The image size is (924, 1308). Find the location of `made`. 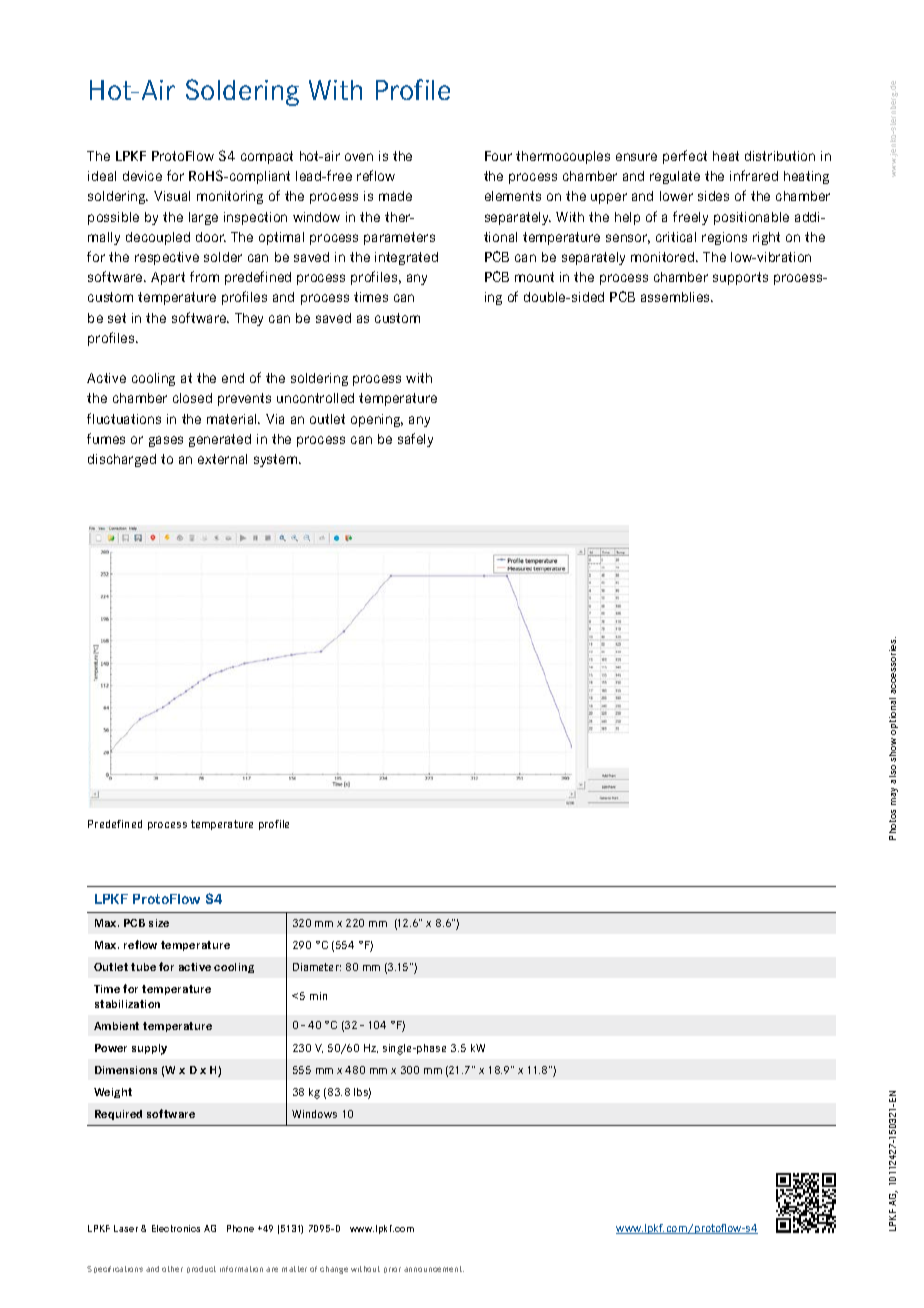

made is located at coordinates (395, 196).
